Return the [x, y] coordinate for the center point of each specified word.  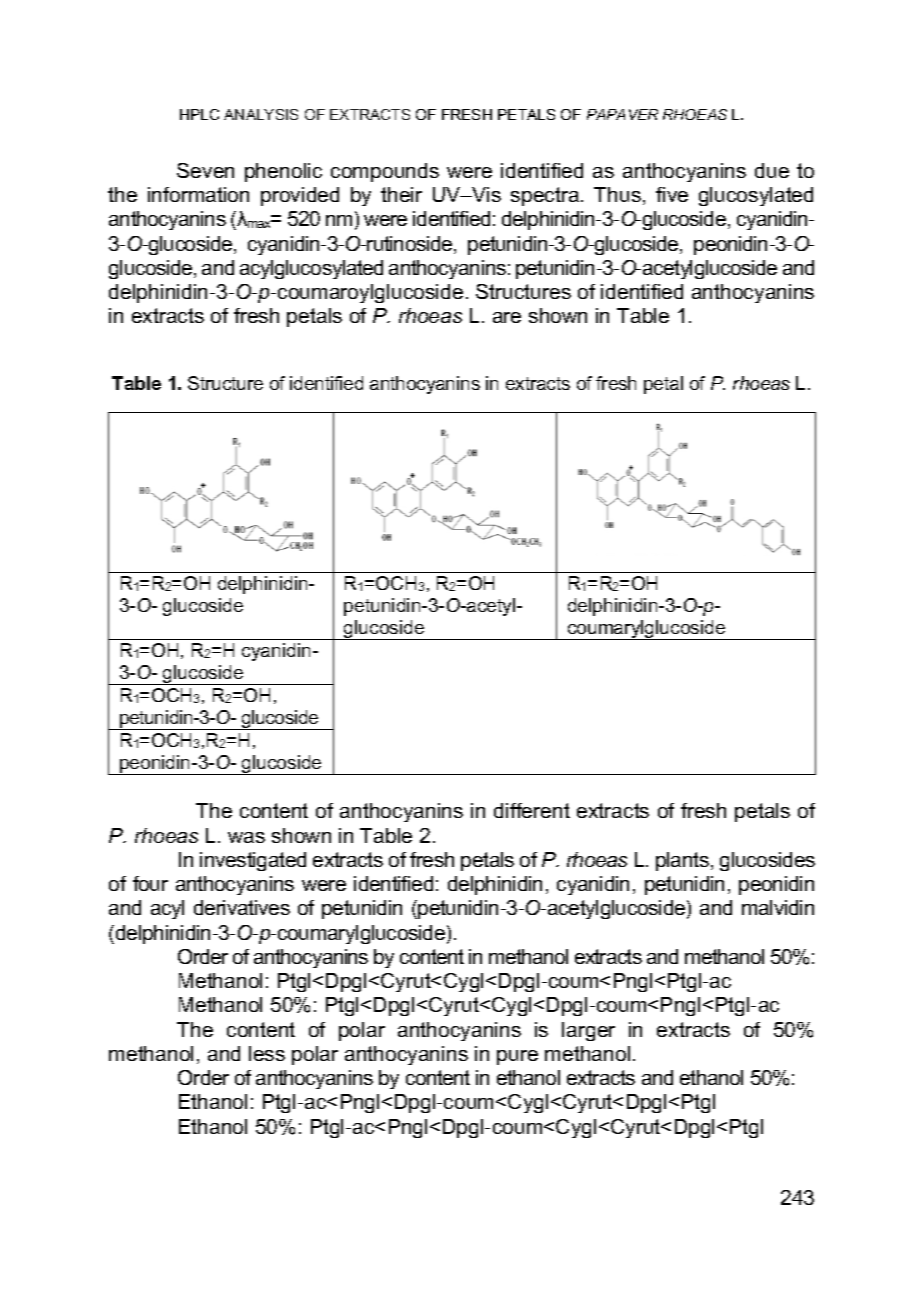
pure [517, 1057]
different [532, 810]
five [672, 194]
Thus [617, 194]
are [507, 317]
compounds [385, 172]
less [267, 1053]
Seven [205, 170]
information [198, 194]
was [246, 837]
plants [682, 861]
